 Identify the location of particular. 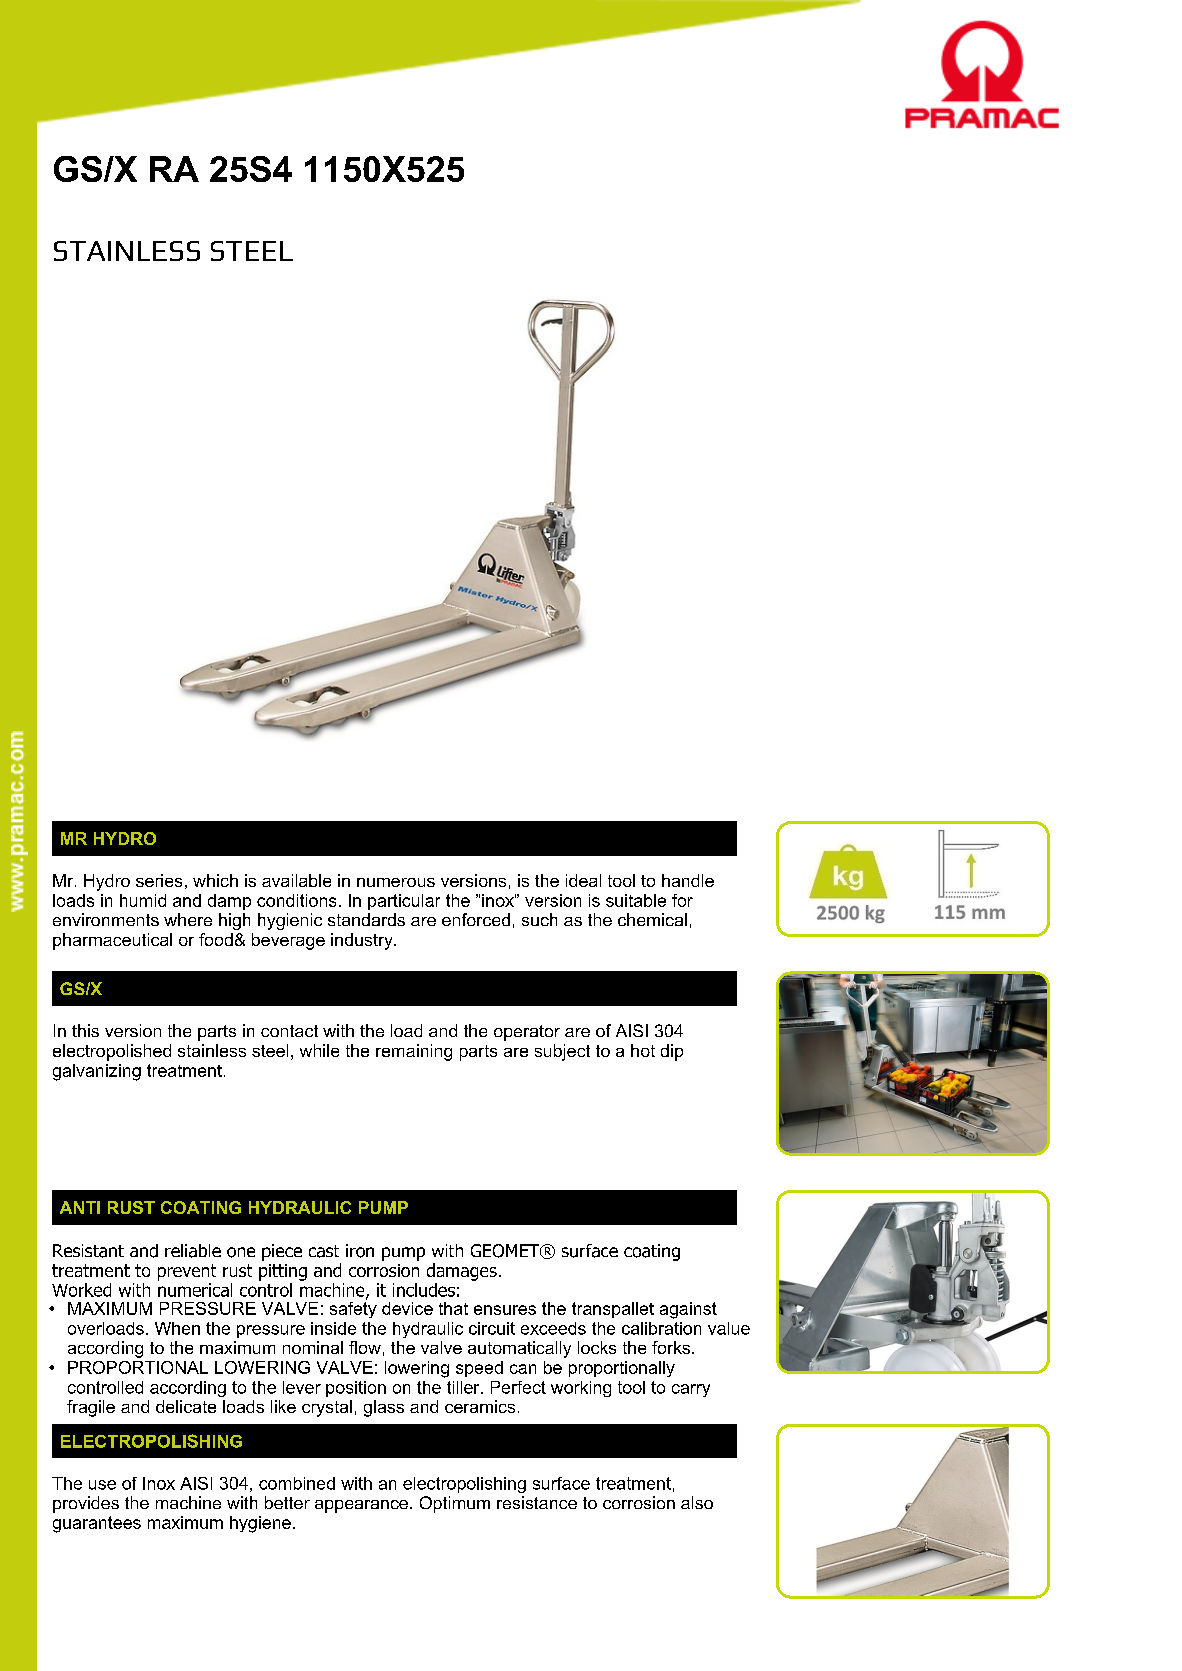
(404, 902).
